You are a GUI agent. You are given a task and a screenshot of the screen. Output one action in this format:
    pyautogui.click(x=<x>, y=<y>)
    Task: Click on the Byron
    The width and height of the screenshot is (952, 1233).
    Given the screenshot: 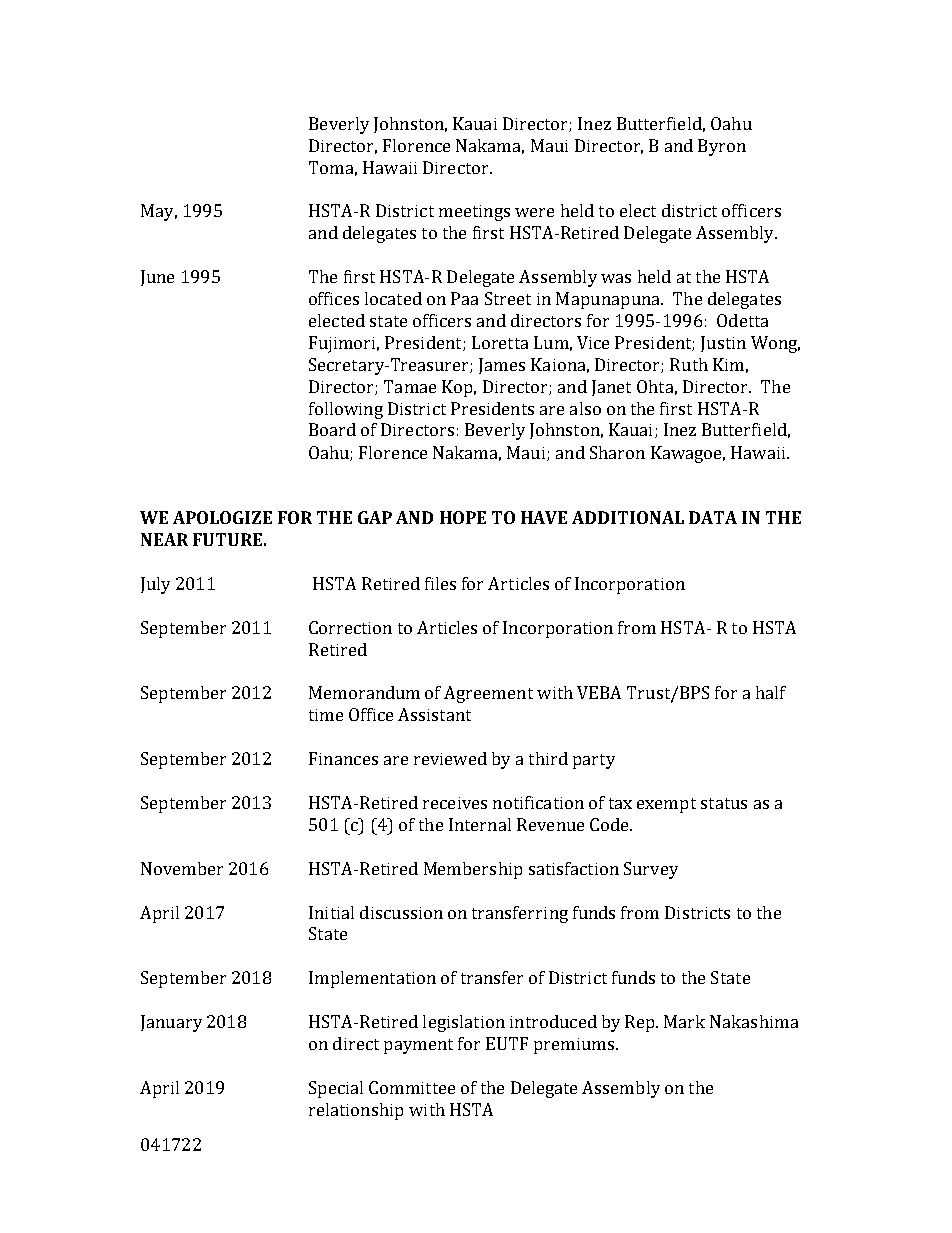 What is the action you would take?
    pyautogui.click(x=722, y=147)
